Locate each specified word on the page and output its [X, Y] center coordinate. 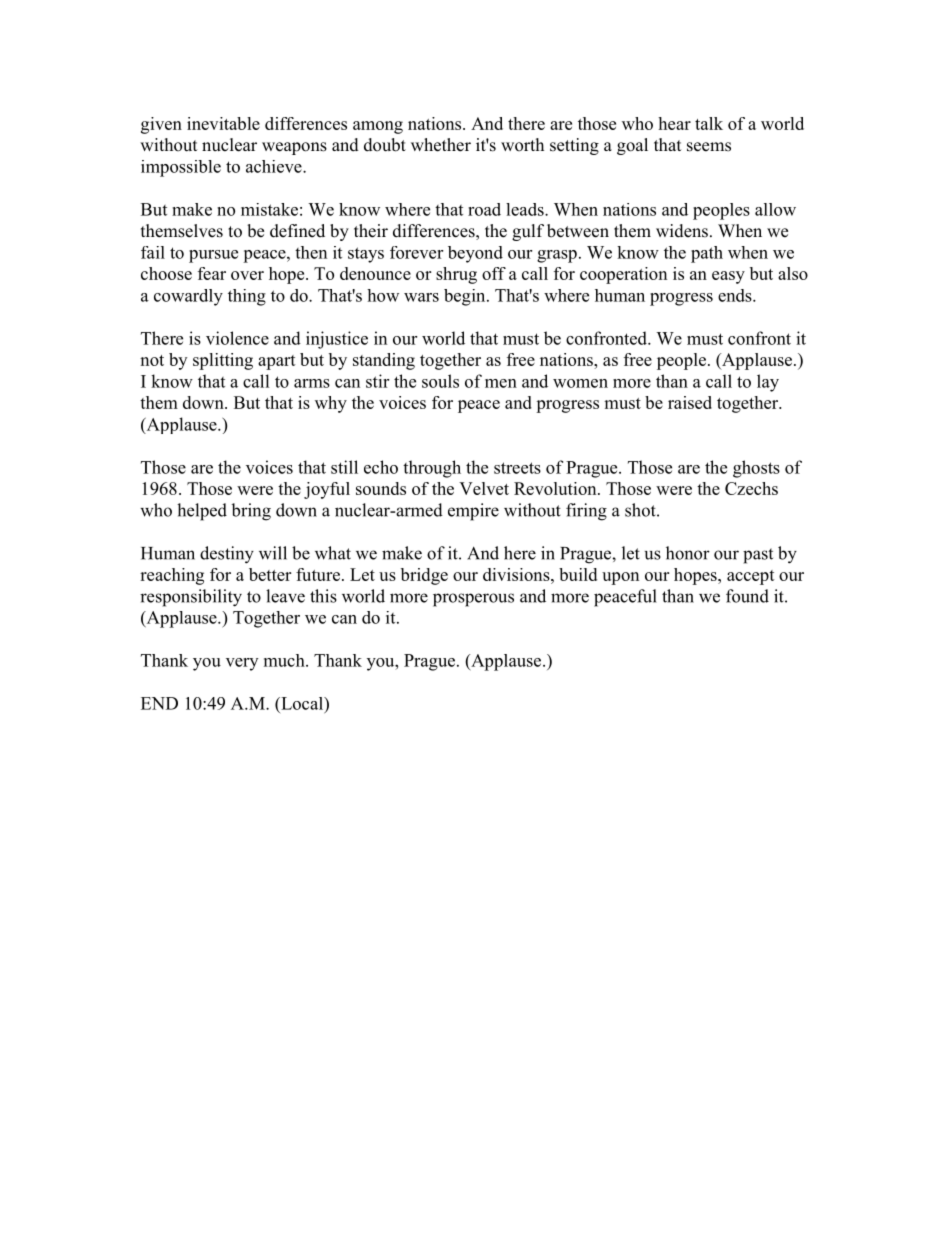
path [707, 254]
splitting [223, 361]
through [432, 469]
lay [768, 383]
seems [709, 147]
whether [441, 145]
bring [251, 512]
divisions [517, 574]
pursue [213, 256]
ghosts [756, 469]
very [242, 664]
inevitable [223, 123]
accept [751, 577]
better [270, 574]
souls [440, 381]
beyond [475, 254]
